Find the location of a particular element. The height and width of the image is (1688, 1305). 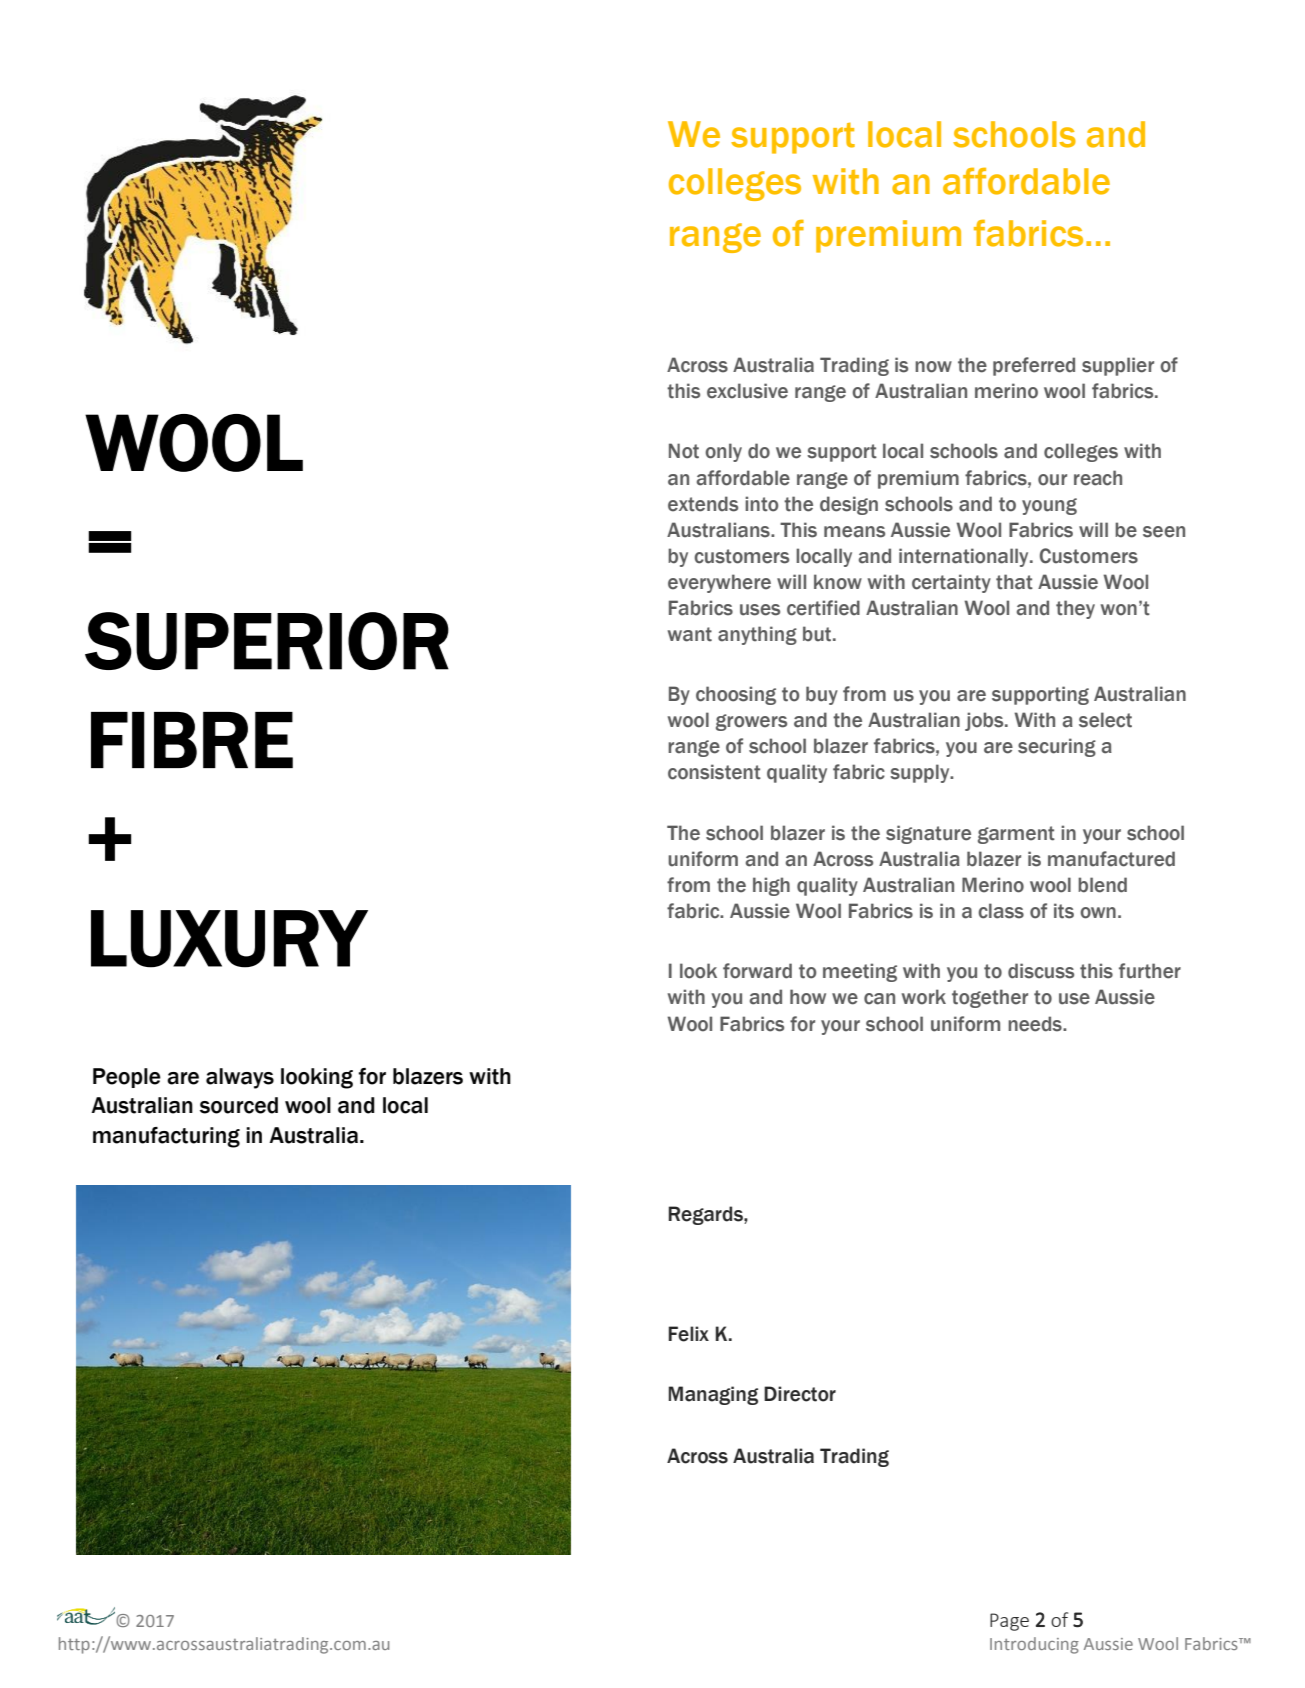

Managing is located at coordinates (713, 1395).
